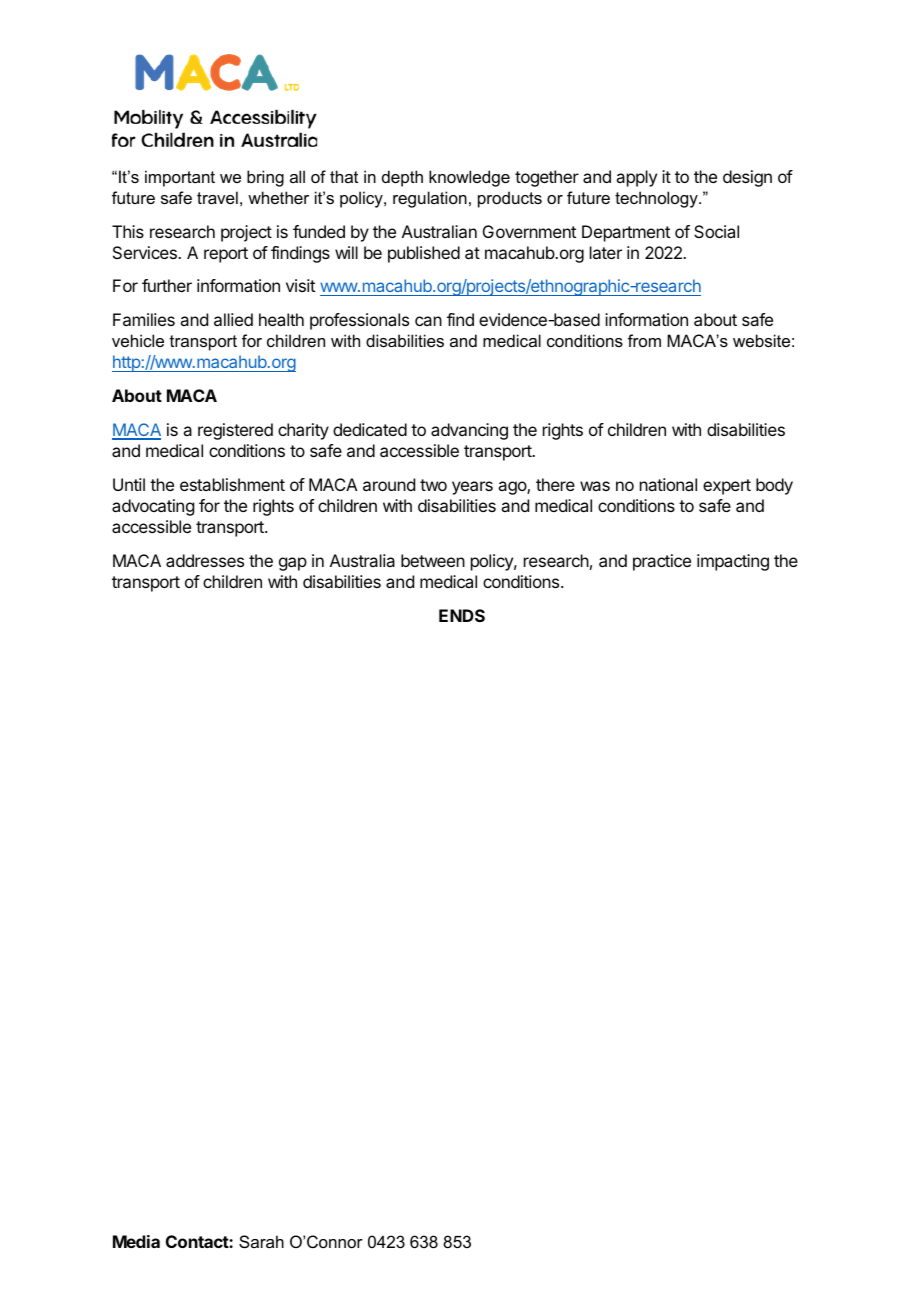 This document has height=1308, width=924. What do you see at coordinates (430, 199) in the document?
I see `regulation` at bounding box center [430, 199].
